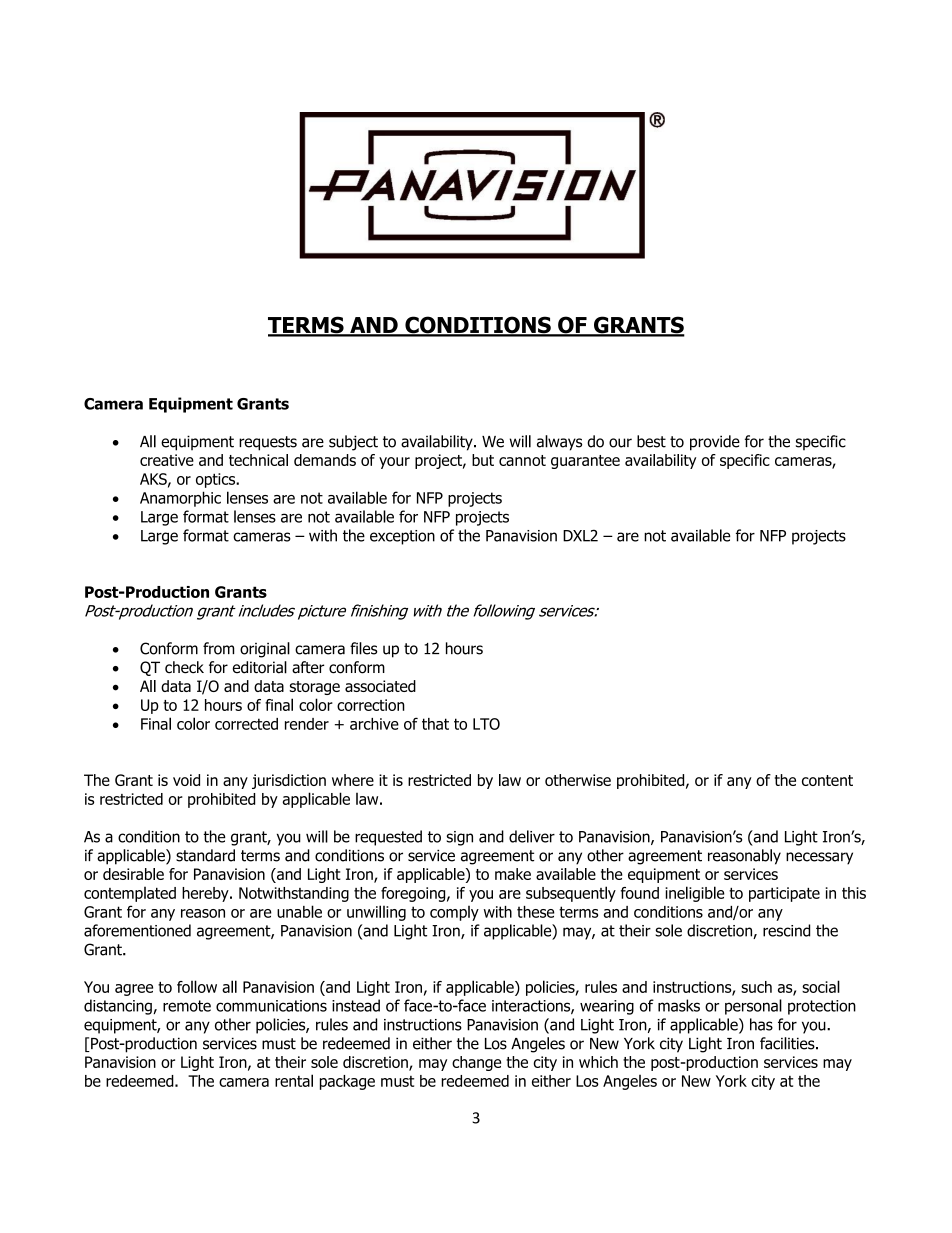 Image resolution: width=952 pixels, height=1233 pixels. Describe the element at coordinates (819, 858) in the image. I see `necessary` at that location.
